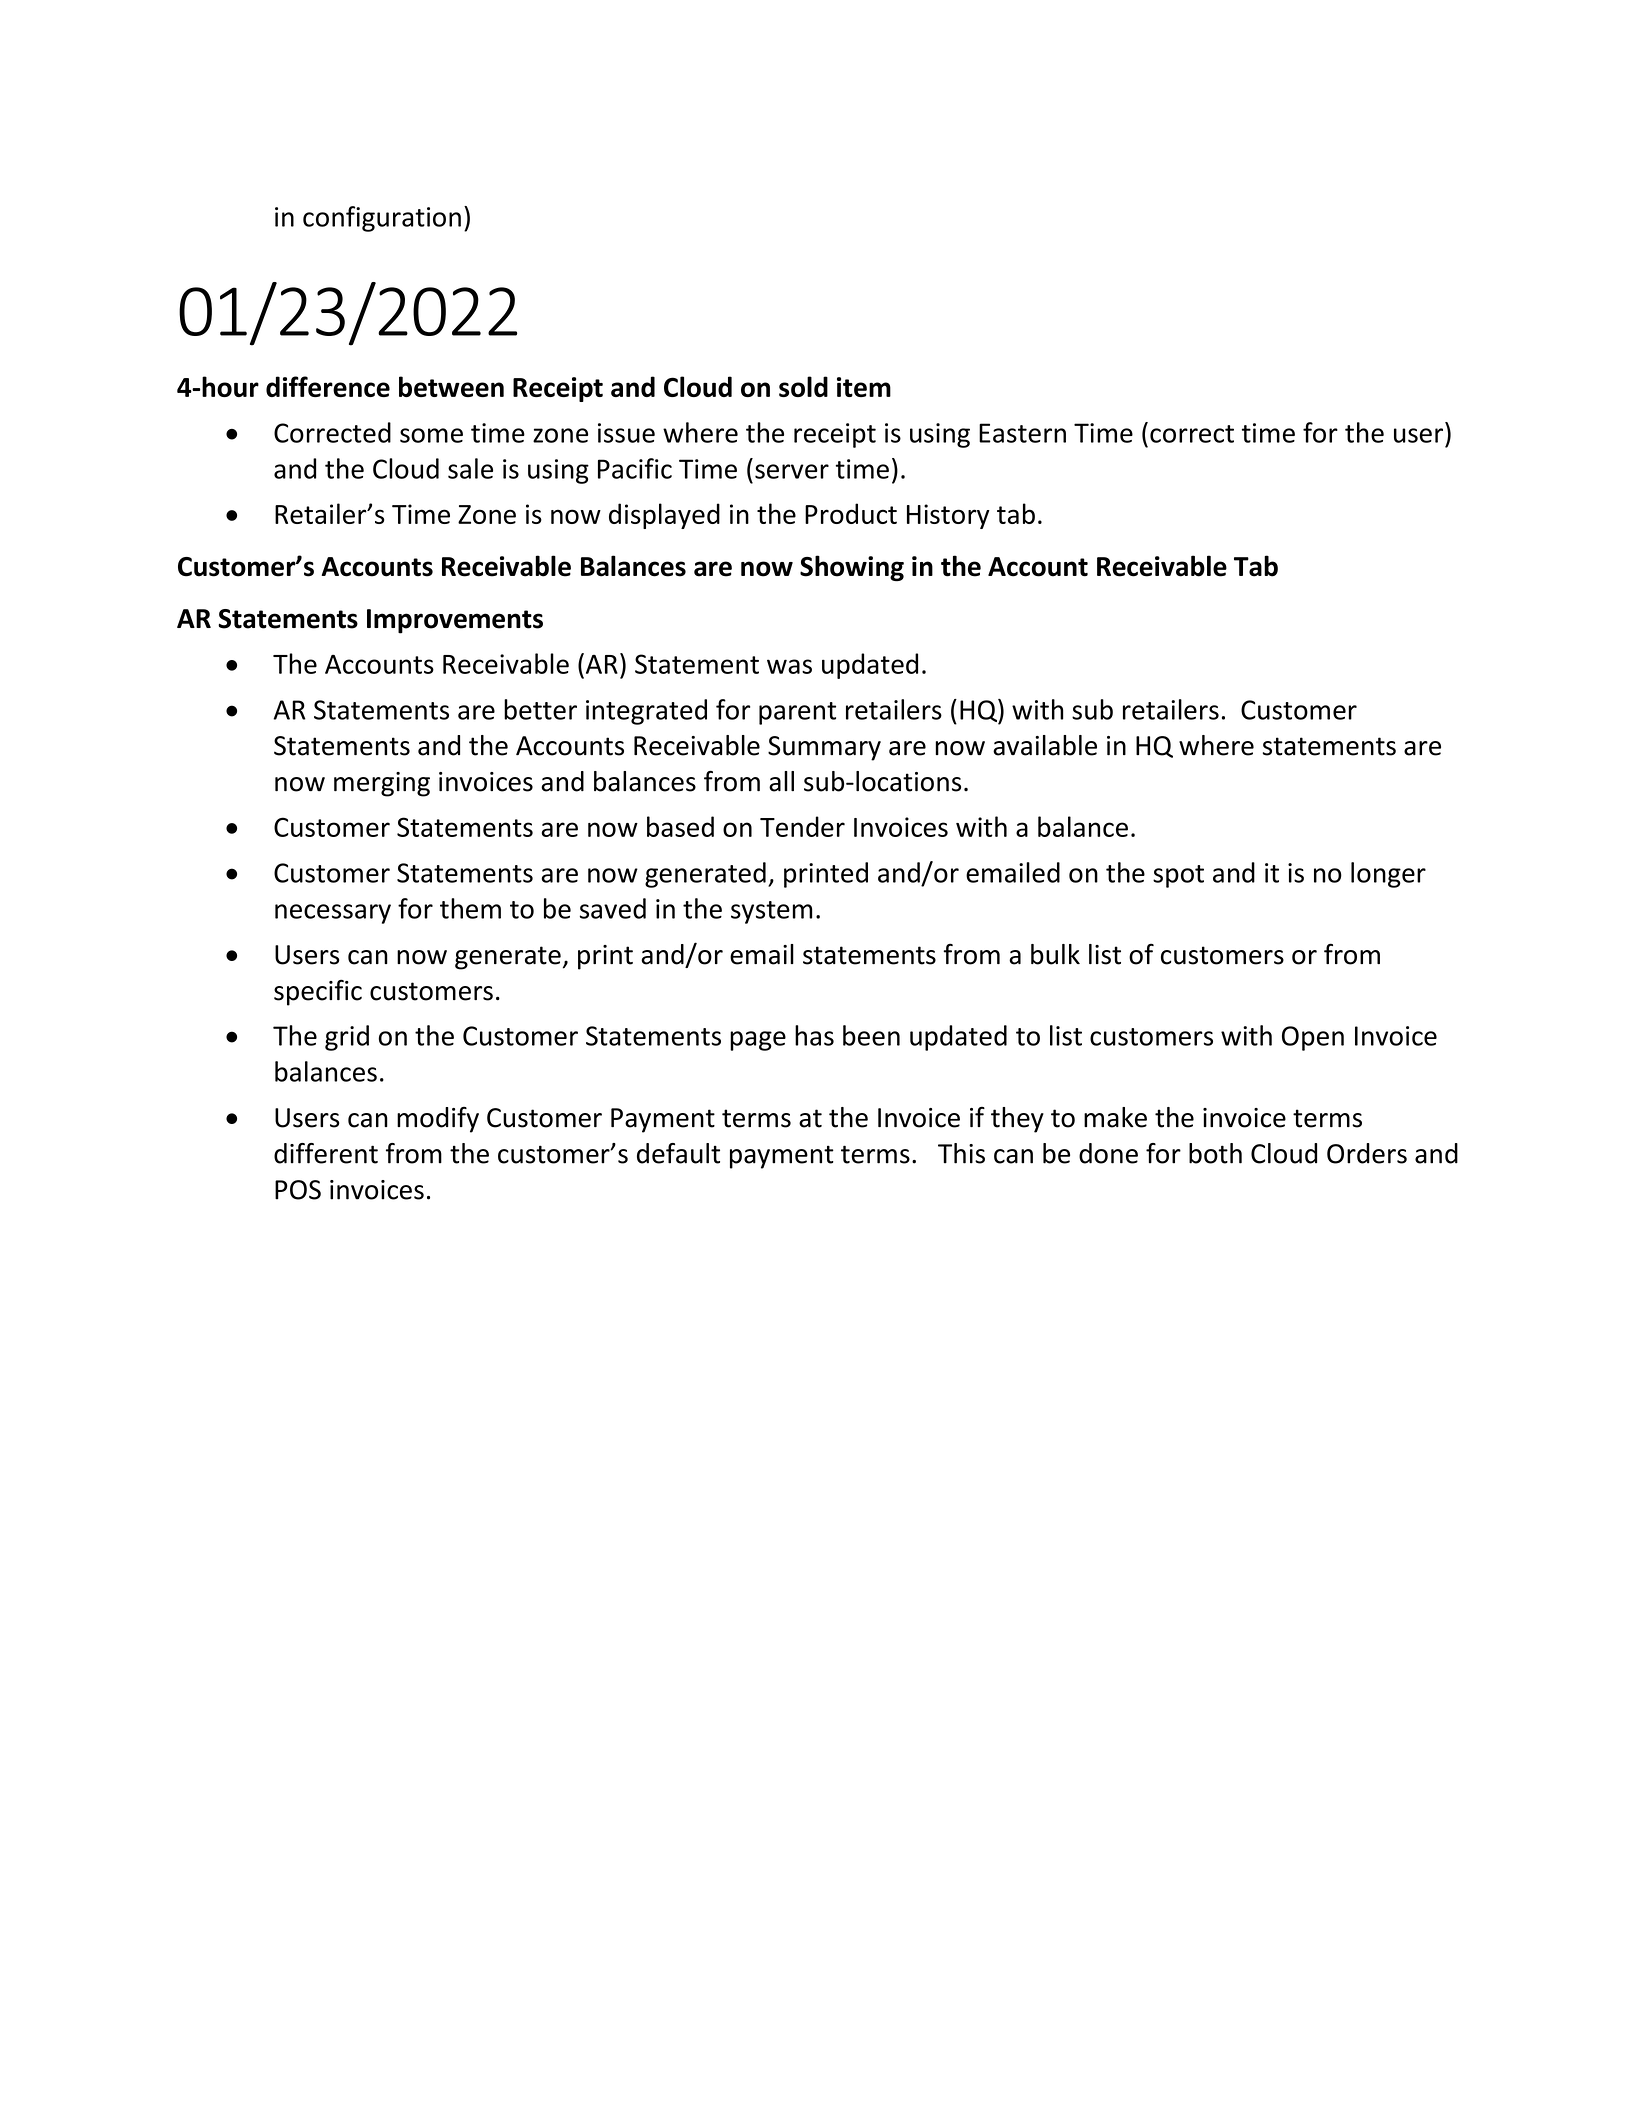  I want to click on Eastern, so click(1022, 433).
